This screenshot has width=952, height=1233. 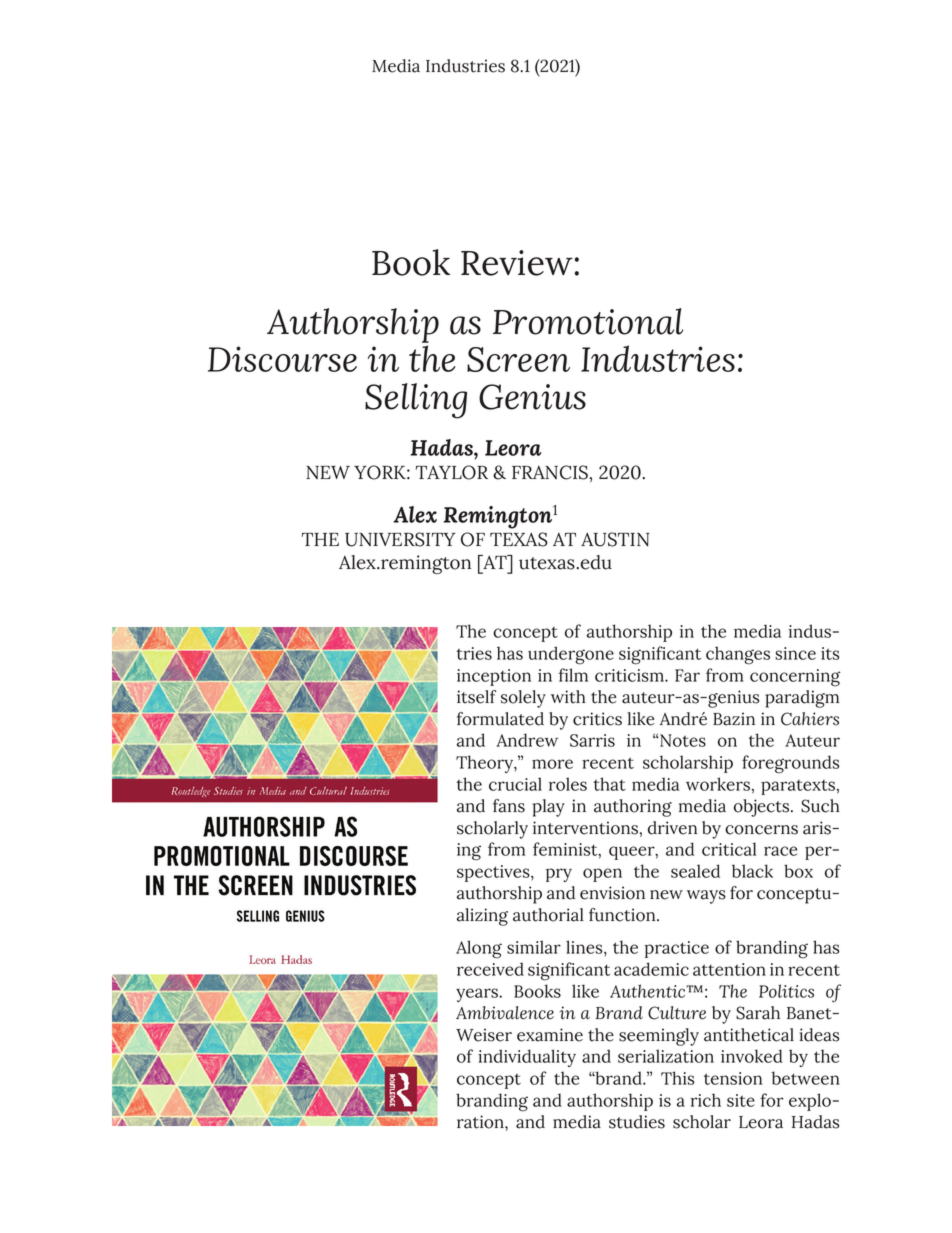 What do you see at coordinates (527, 1058) in the screenshot?
I see `individuality` at bounding box center [527, 1058].
